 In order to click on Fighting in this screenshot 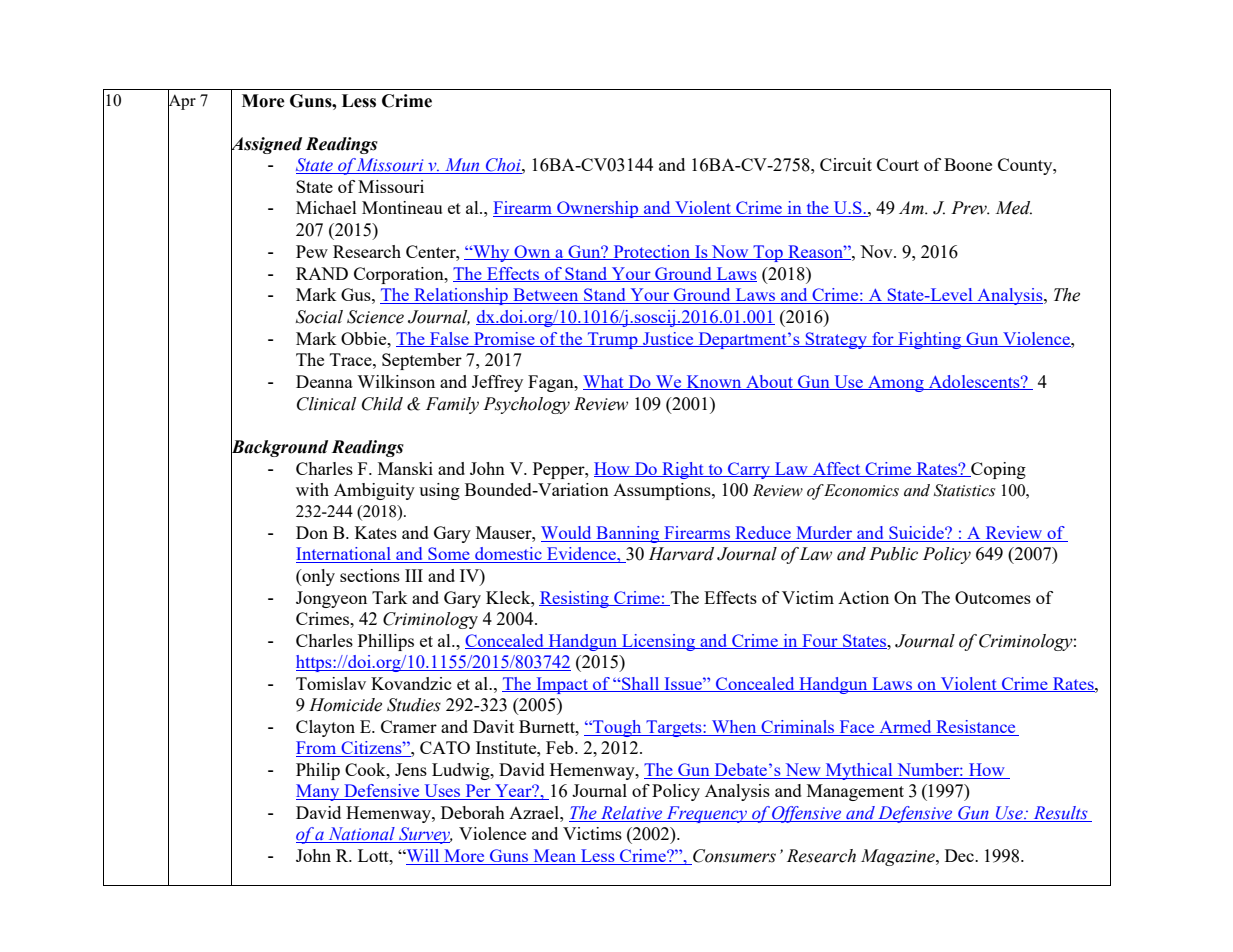, I will do `click(930, 340)`.
